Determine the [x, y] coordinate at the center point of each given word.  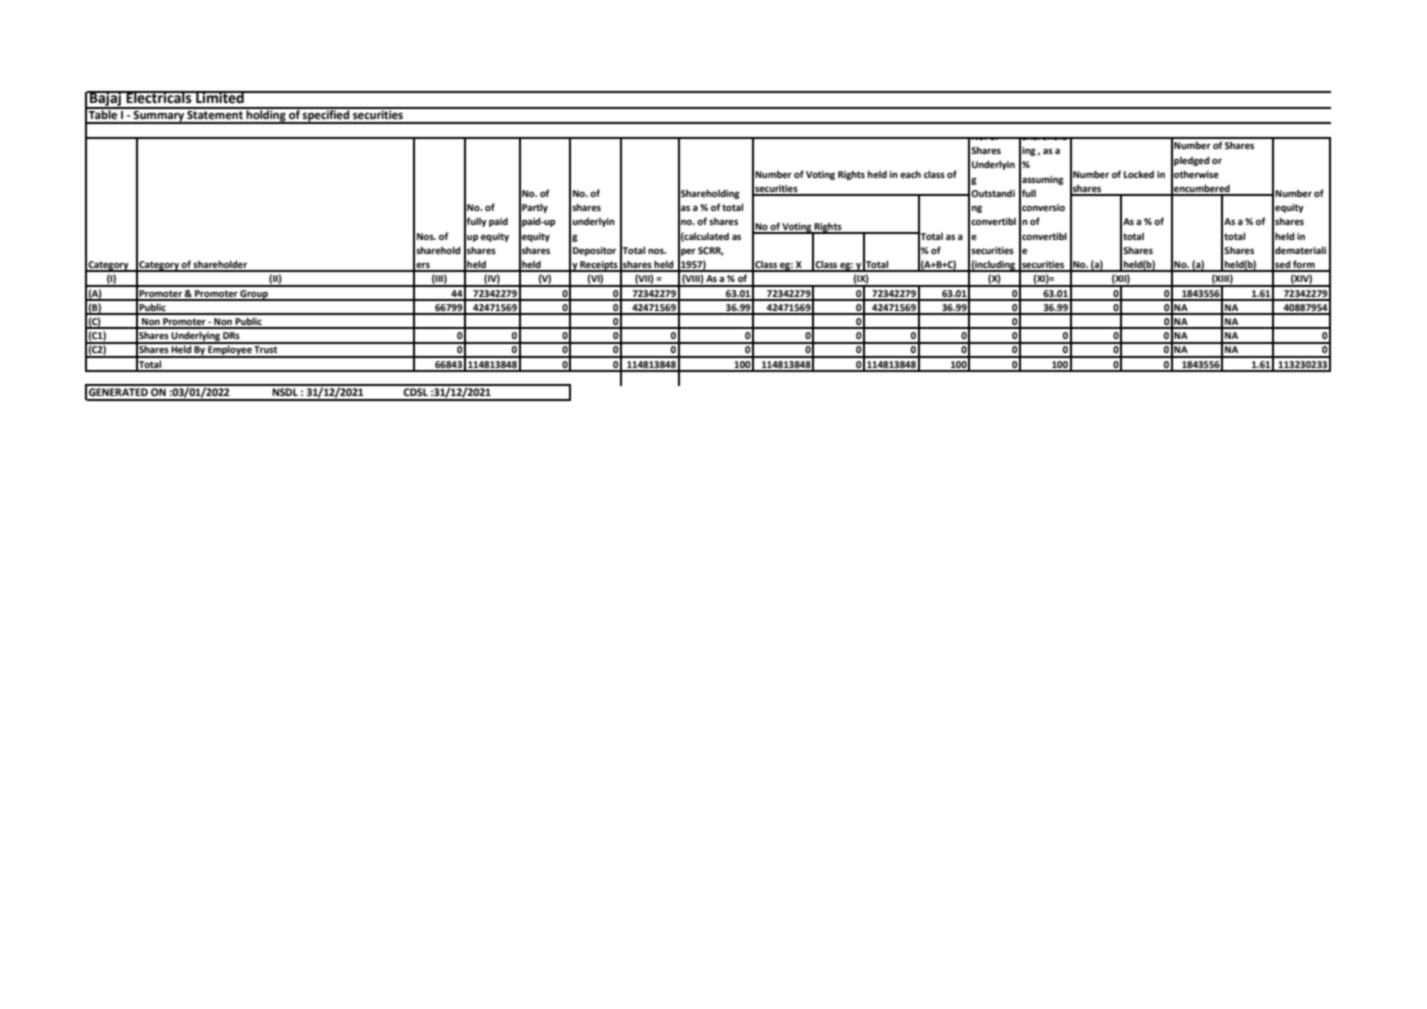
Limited [220, 97]
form [1304, 265]
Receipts [599, 266]
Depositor [594, 251]
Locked [1139, 174]
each [910, 174]
